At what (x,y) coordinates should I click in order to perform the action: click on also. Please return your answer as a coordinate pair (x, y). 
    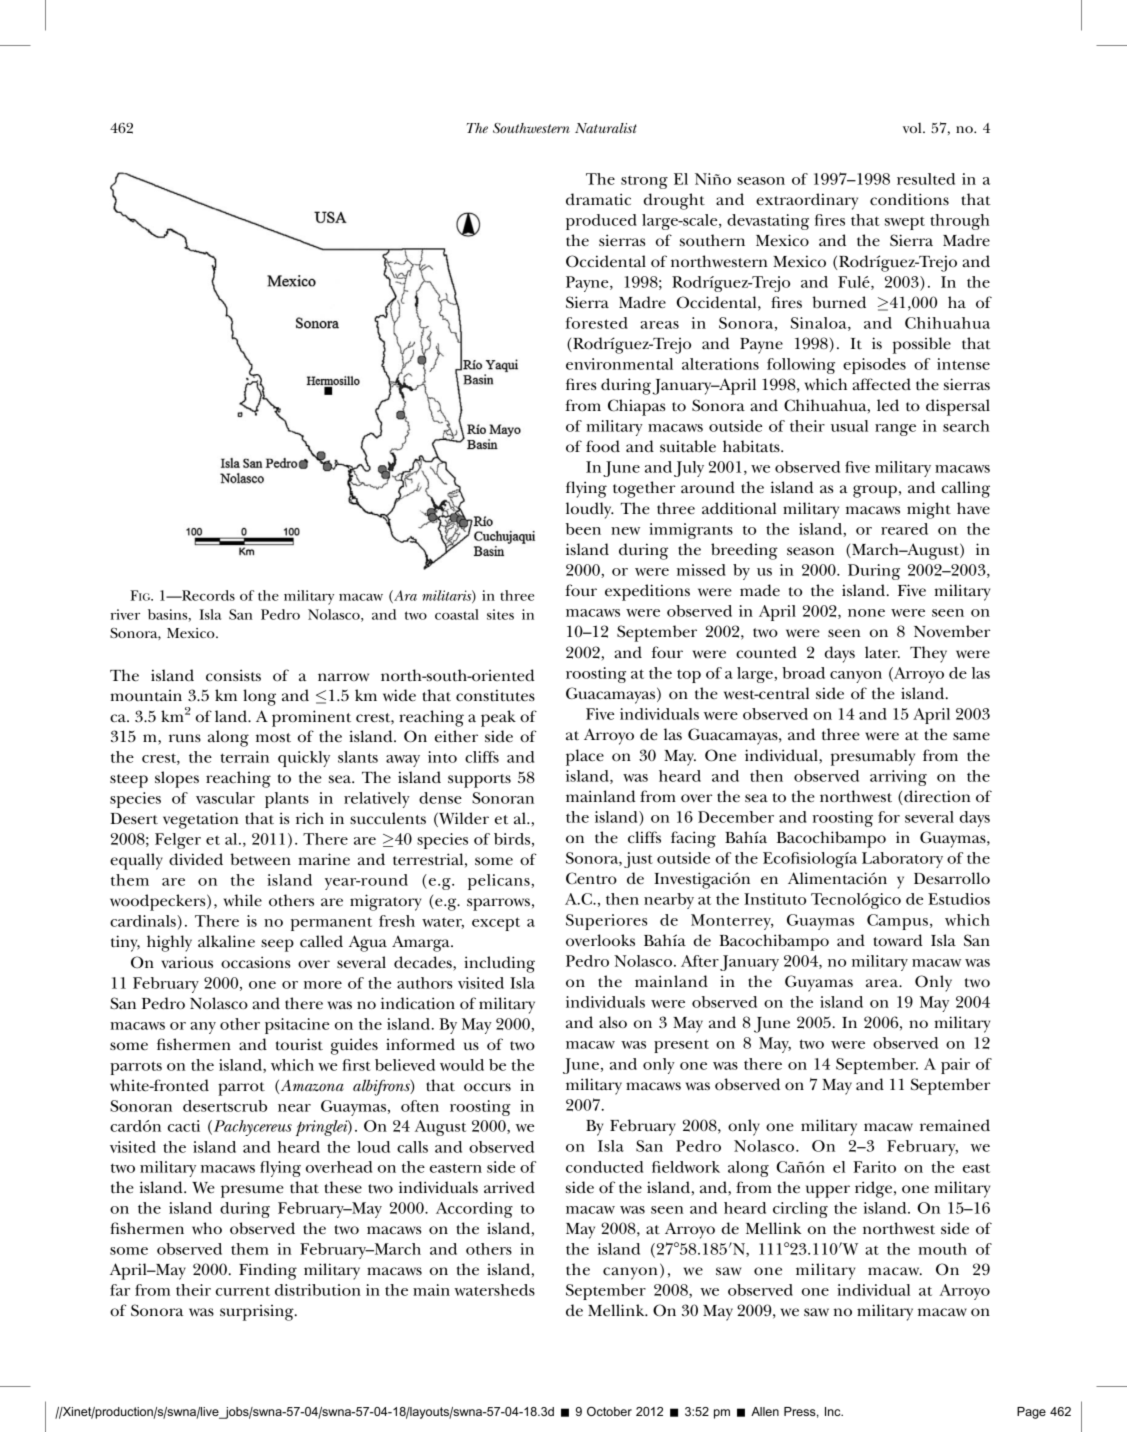
    Looking at the image, I should click on (613, 1022).
